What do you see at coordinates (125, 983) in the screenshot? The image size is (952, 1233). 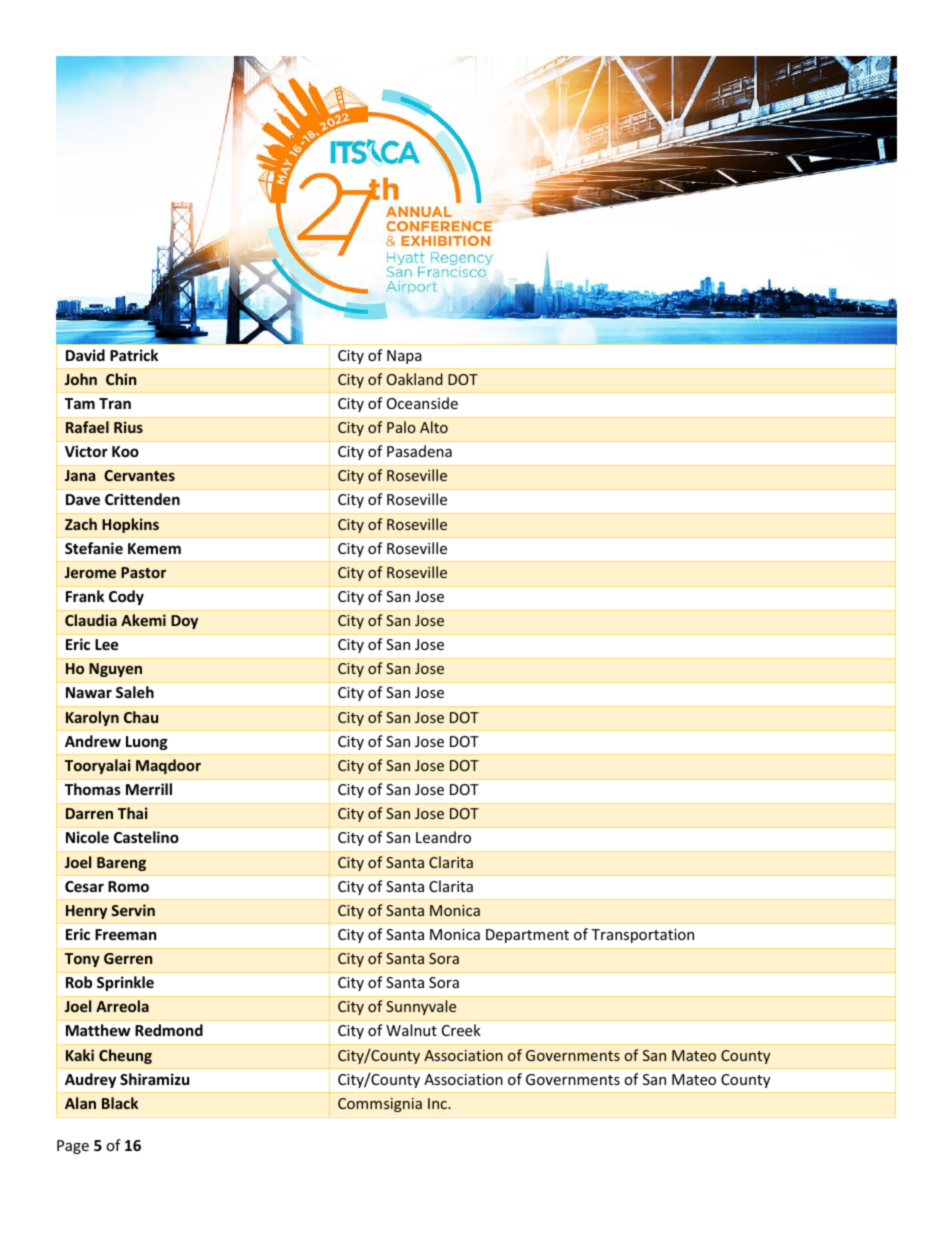 I see `Sprinkle` at bounding box center [125, 983].
